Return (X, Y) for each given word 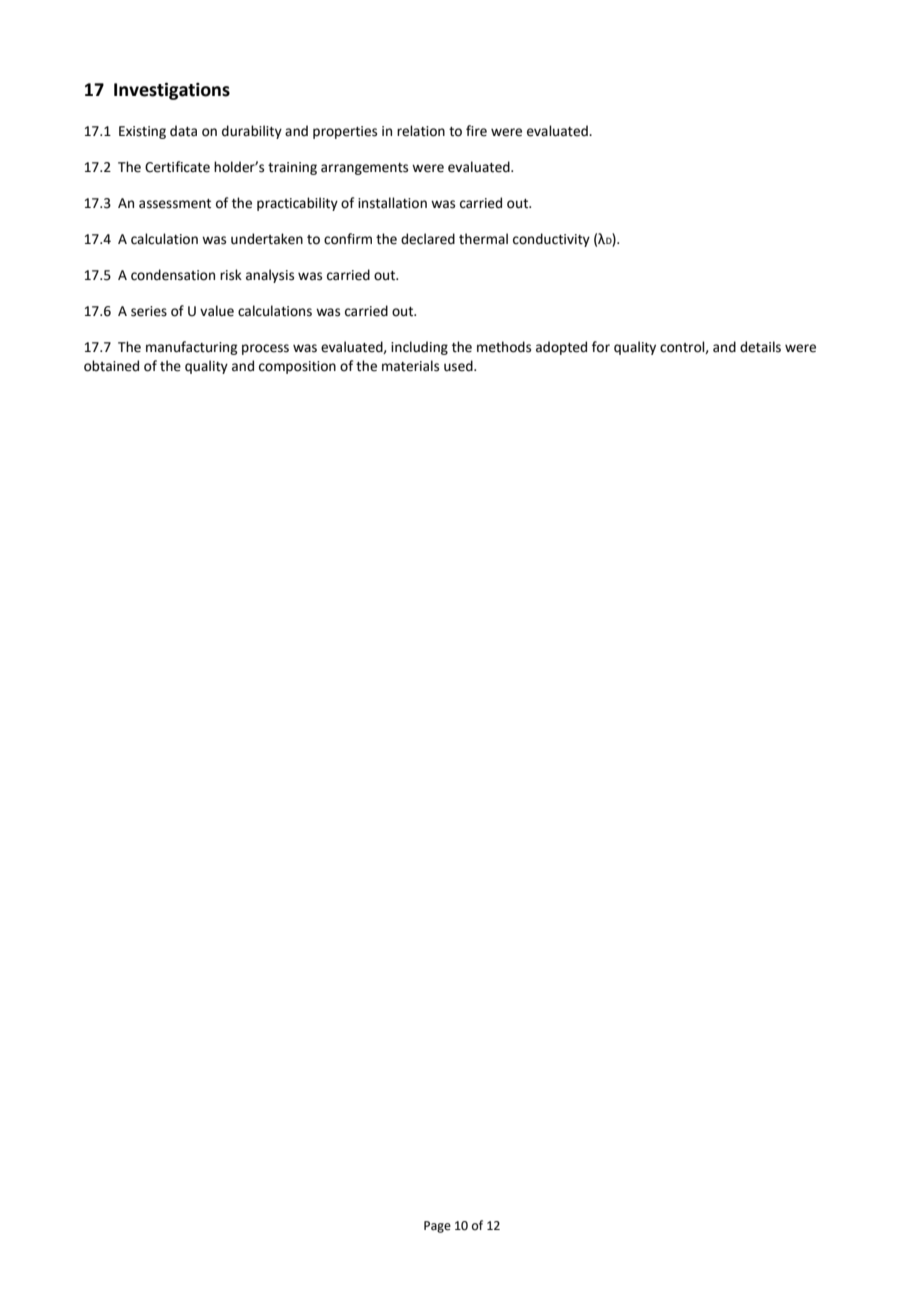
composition (297, 367)
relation (421, 131)
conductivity (551, 240)
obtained (111, 366)
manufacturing (191, 348)
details (760, 347)
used (459, 366)
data (183, 131)
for (601, 347)
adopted (561, 348)
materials (410, 366)
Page (437, 1227)
